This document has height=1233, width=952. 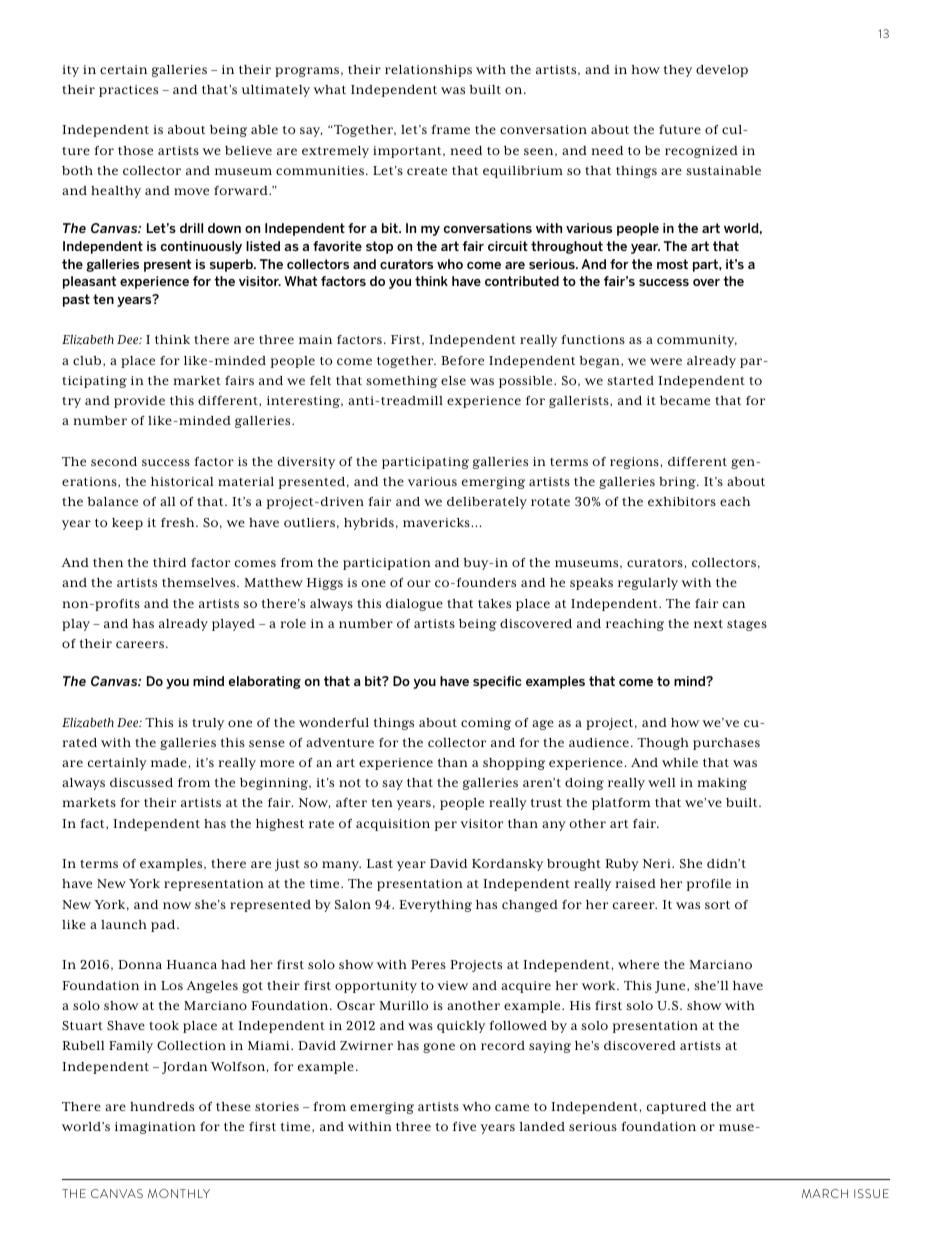 I want to click on making, so click(x=722, y=784).
